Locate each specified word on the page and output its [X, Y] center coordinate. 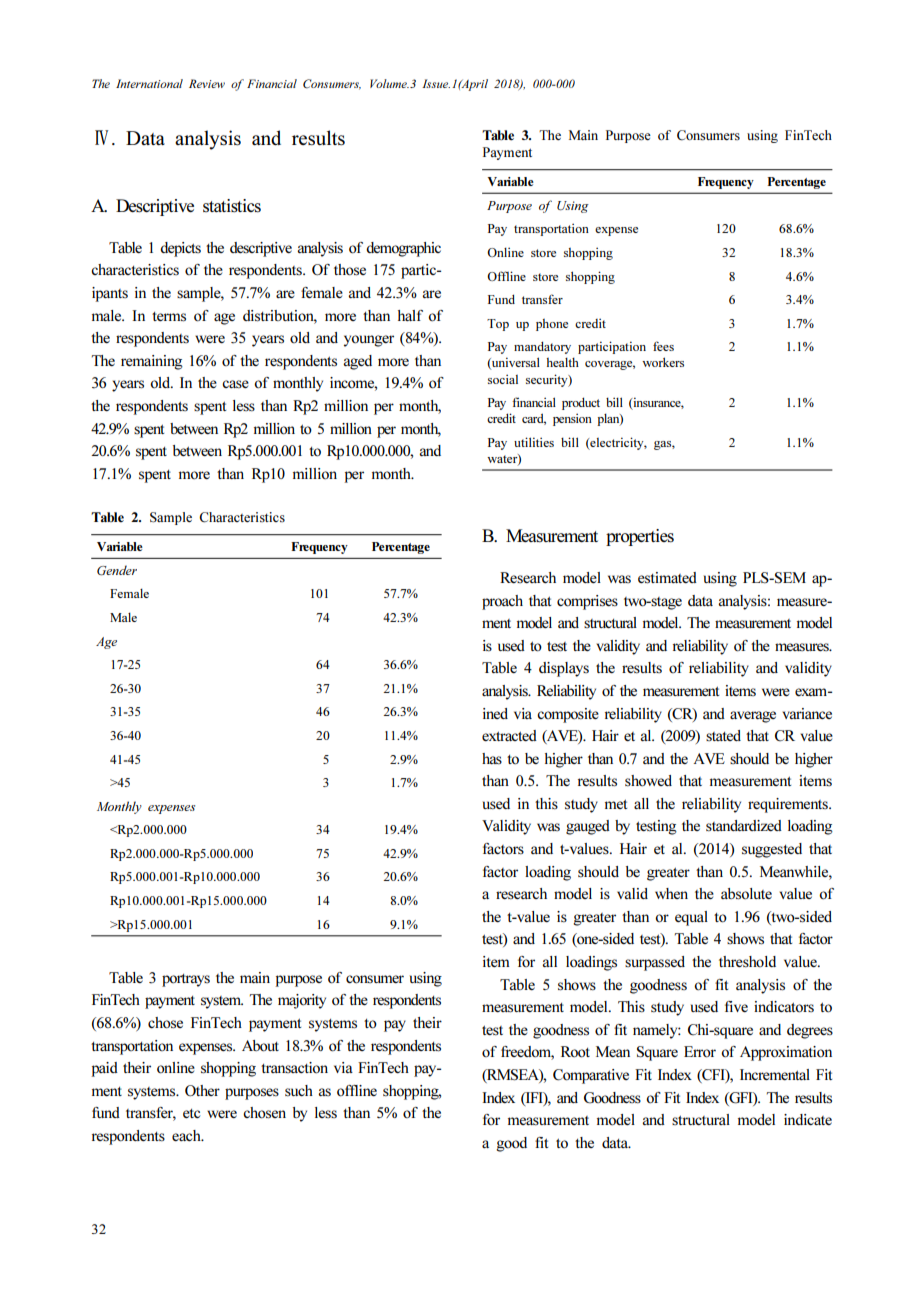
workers [663, 362]
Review [207, 83]
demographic [403, 249]
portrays [186, 980]
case [235, 384]
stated [723, 735]
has [492, 759]
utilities [534, 442]
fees [663, 346]
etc [191, 1113]
